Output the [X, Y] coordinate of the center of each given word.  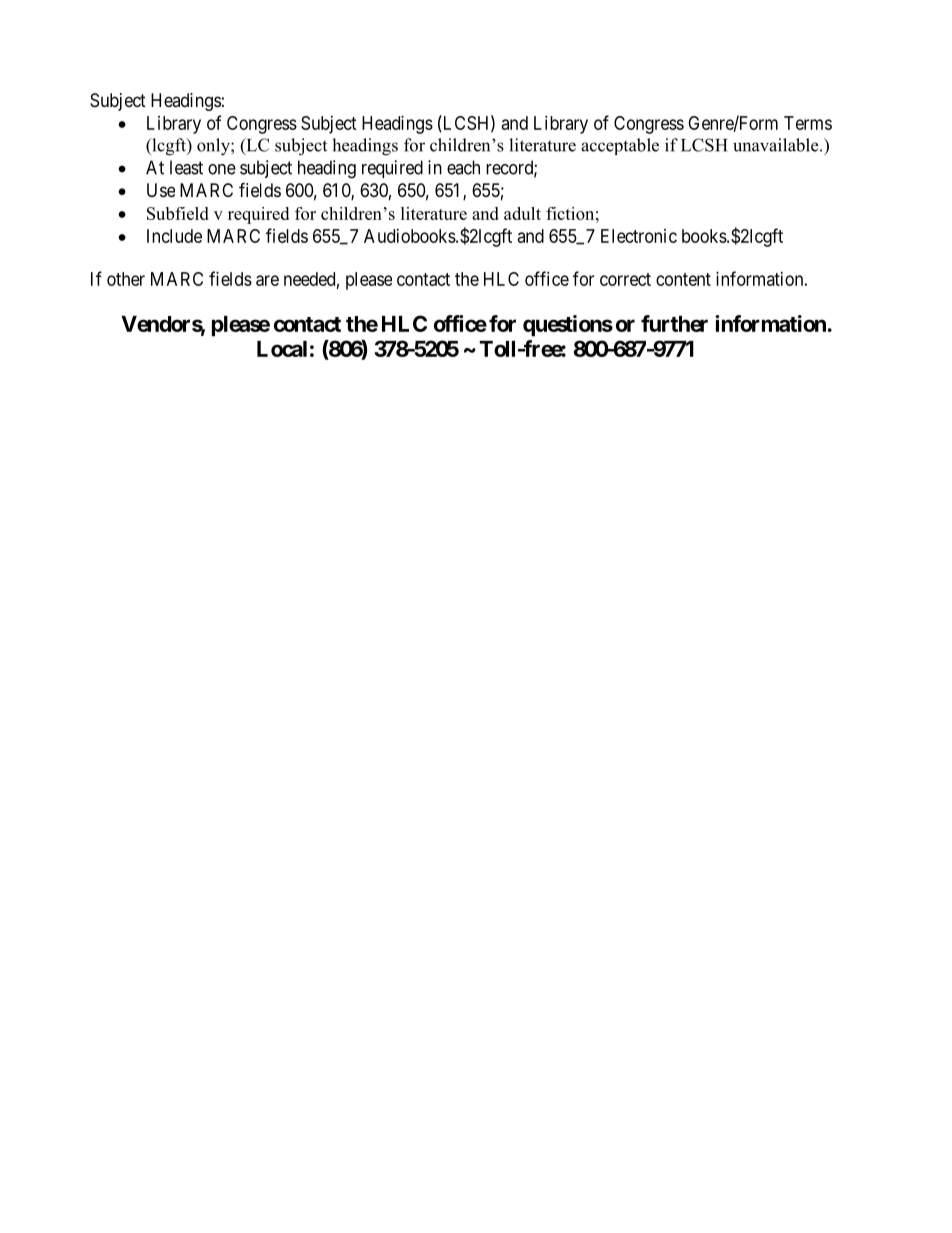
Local [282, 349]
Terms [808, 123]
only [214, 147]
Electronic [639, 236]
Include [174, 236]
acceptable [620, 146]
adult [522, 213]
